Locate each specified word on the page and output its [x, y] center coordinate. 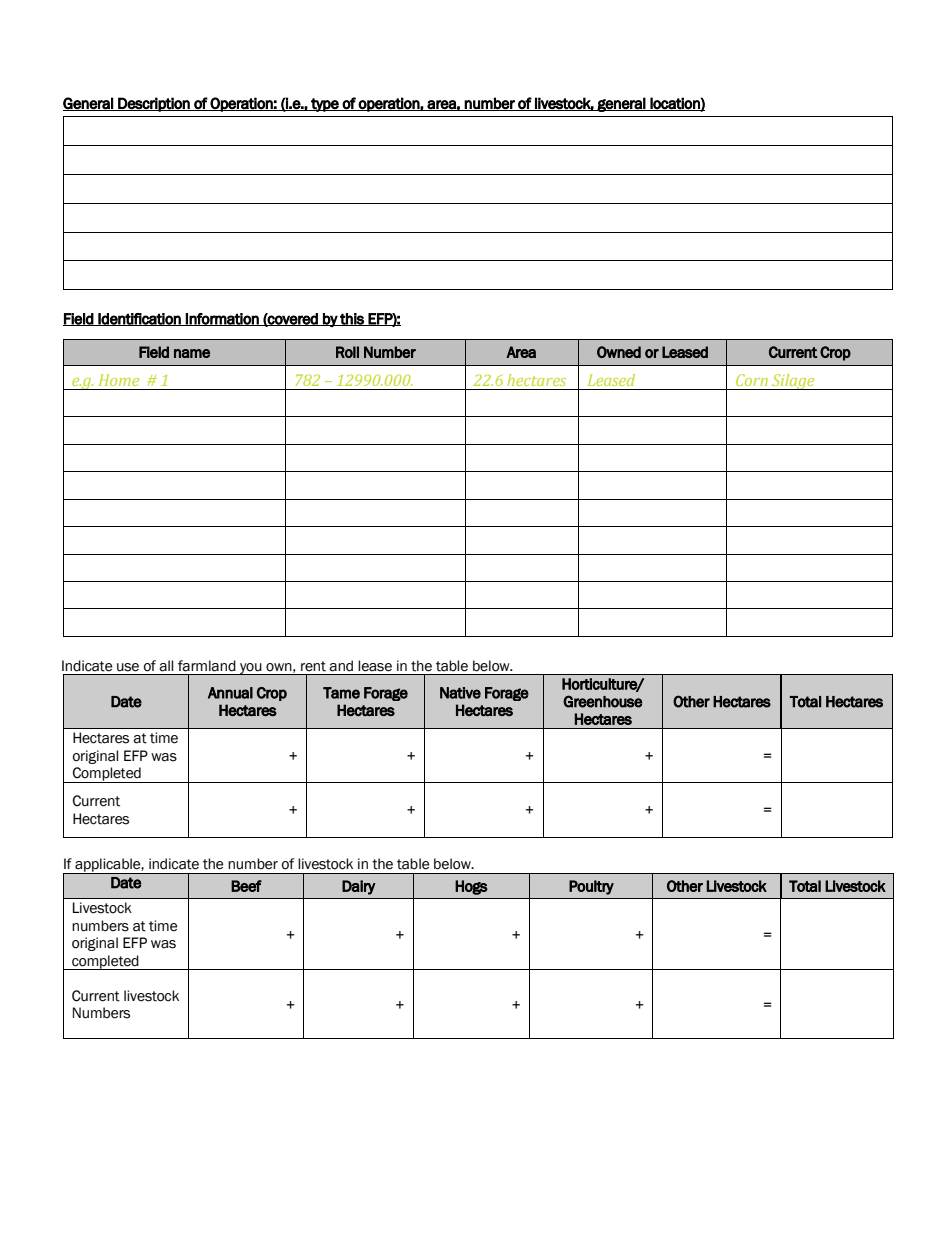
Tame [341, 693]
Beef [246, 886]
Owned [619, 352]
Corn [752, 380]
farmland [207, 666]
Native [460, 693]
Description [154, 104]
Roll [347, 352]
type [325, 105]
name [192, 353]
